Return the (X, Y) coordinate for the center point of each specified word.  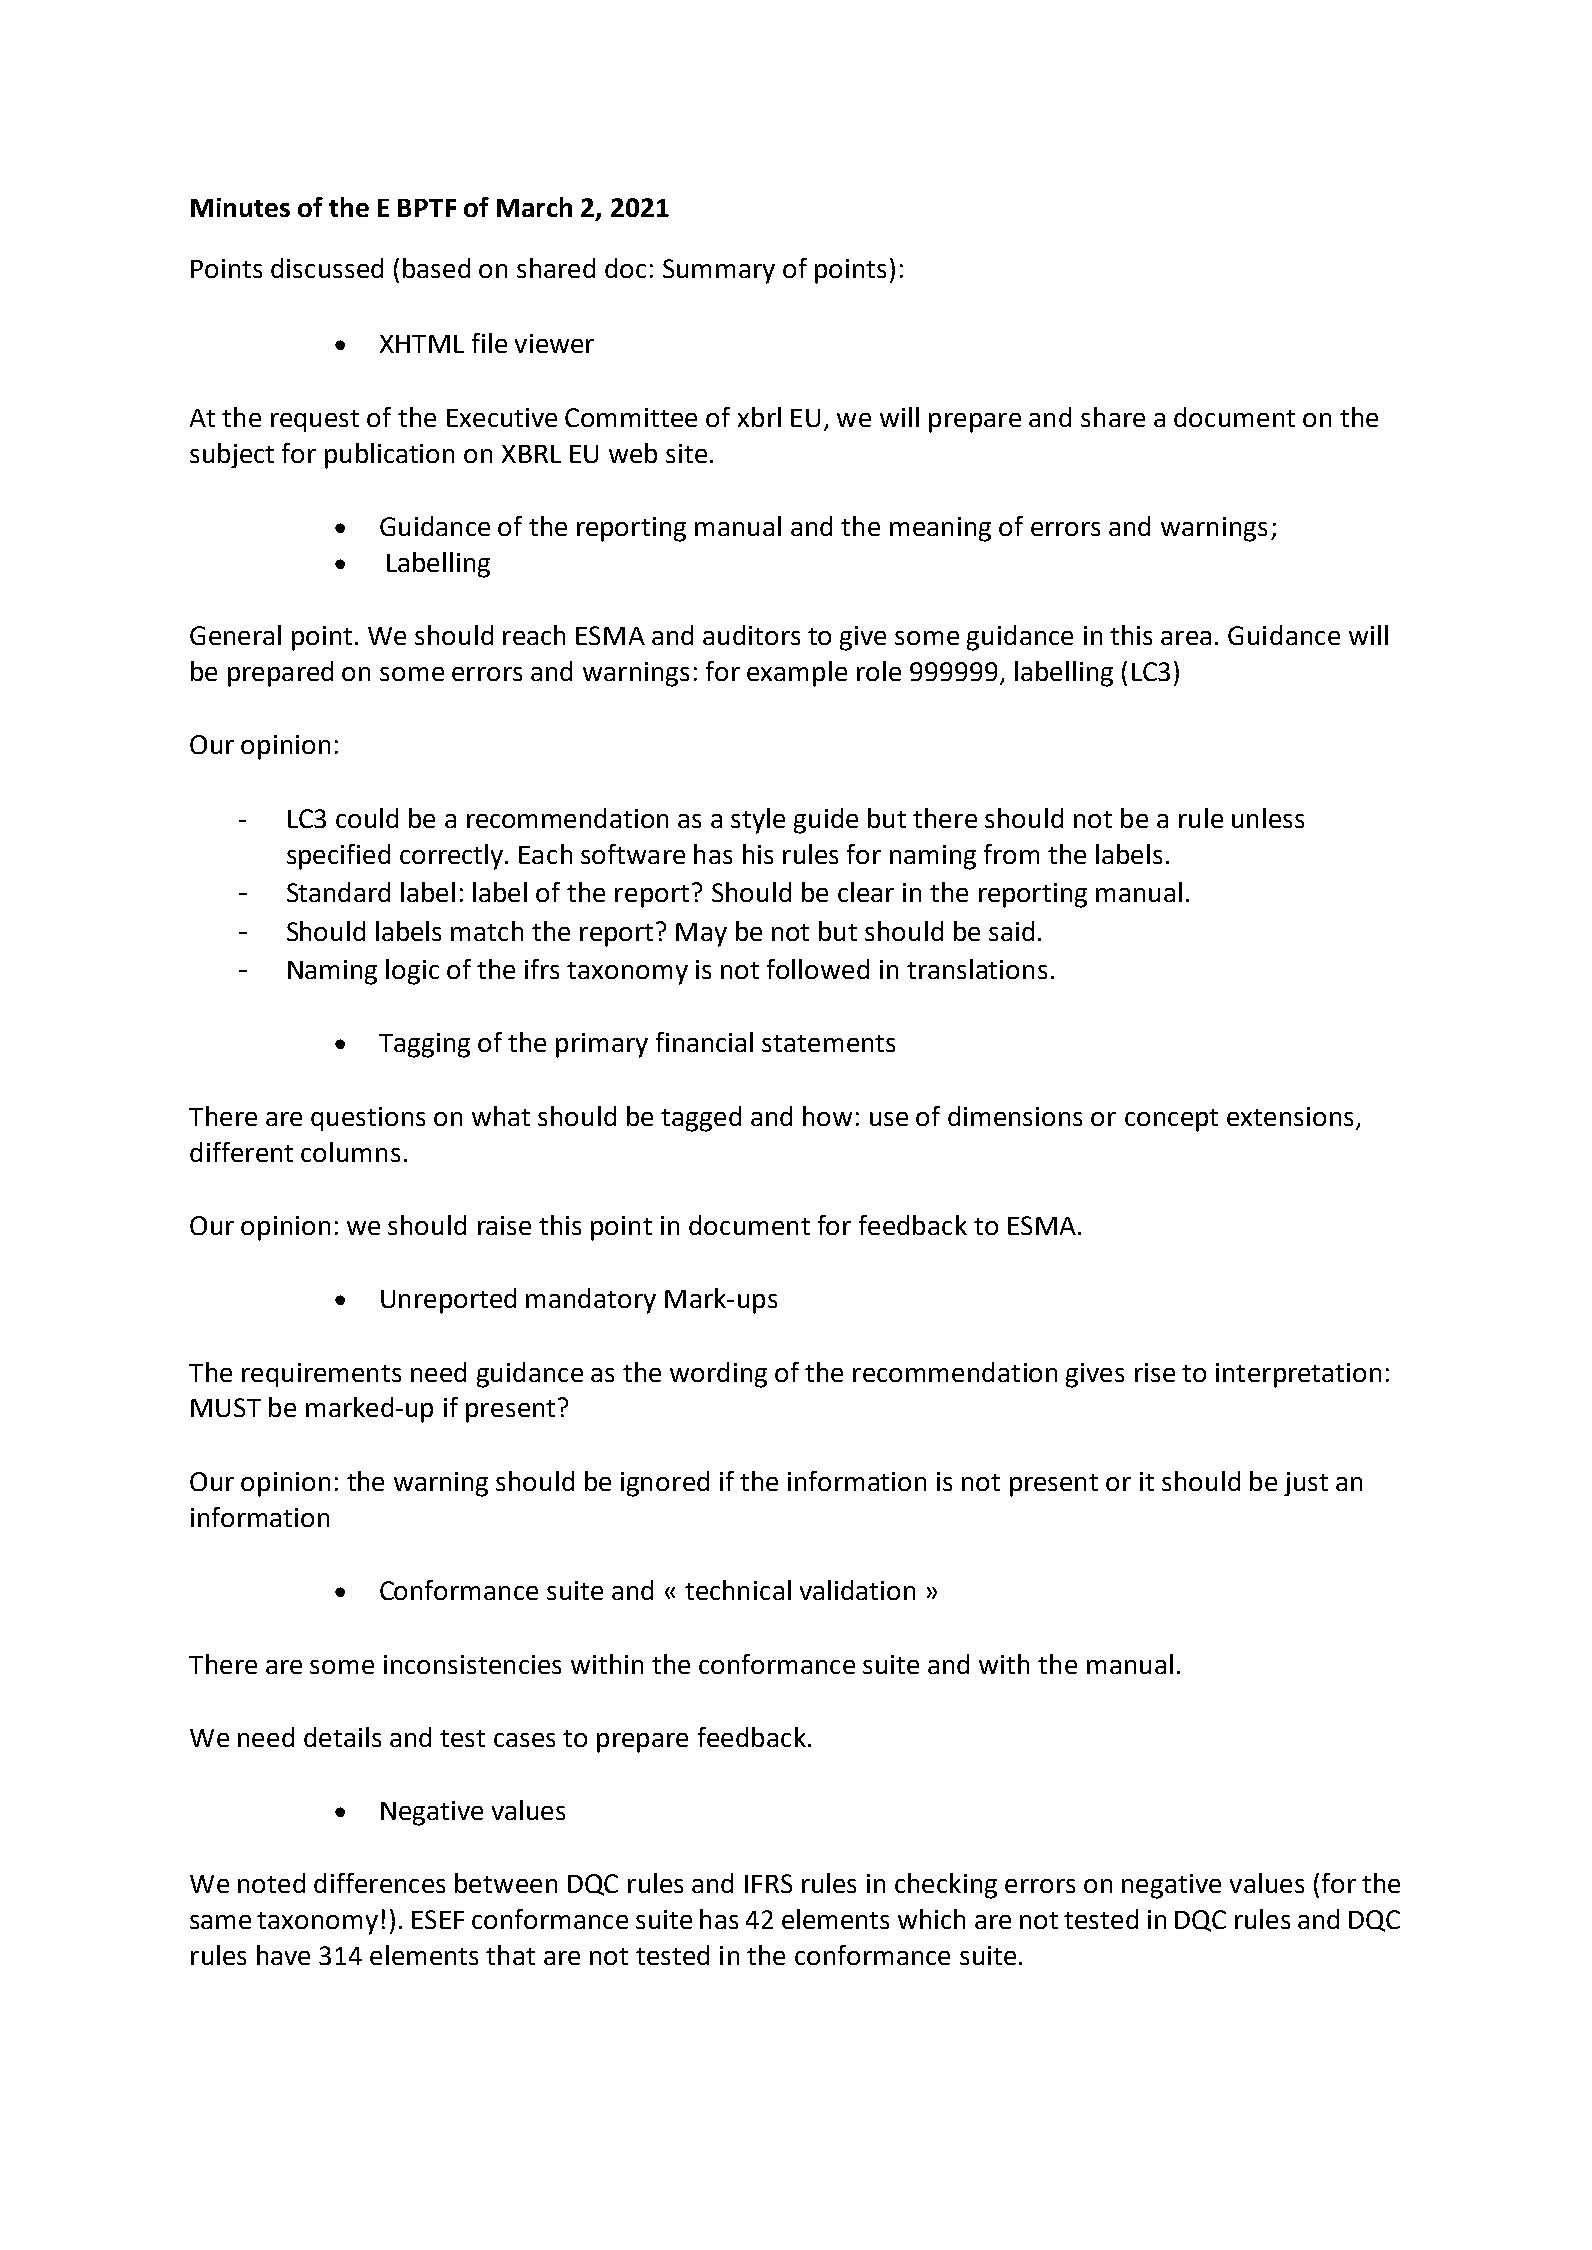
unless (1268, 818)
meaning (940, 529)
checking (946, 1886)
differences (379, 1883)
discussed (327, 268)
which (931, 1919)
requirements (321, 1375)
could (367, 818)
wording (718, 1375)
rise (1155, 1372)
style (758, 821)
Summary (719, 271)
